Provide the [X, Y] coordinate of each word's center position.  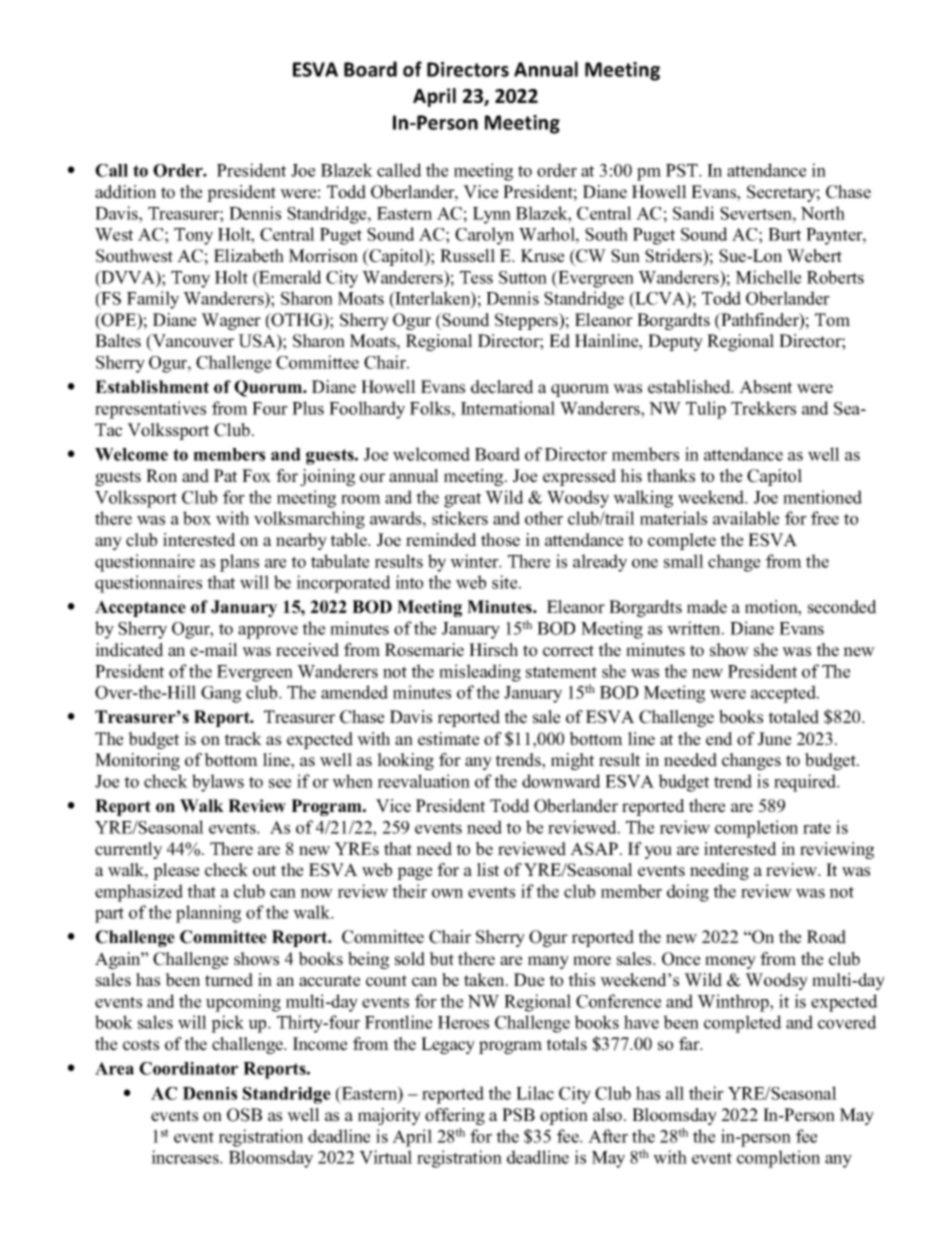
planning [208, 914]
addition [125, 192]
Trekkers [763, 408]
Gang [221, 694]
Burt [784, 234]
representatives [150, 410]
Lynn [492, 215]
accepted [784, 694]
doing [688, 893]
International [508, 408]
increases [186, 1157]
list [488, 870]
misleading [480, 673]
